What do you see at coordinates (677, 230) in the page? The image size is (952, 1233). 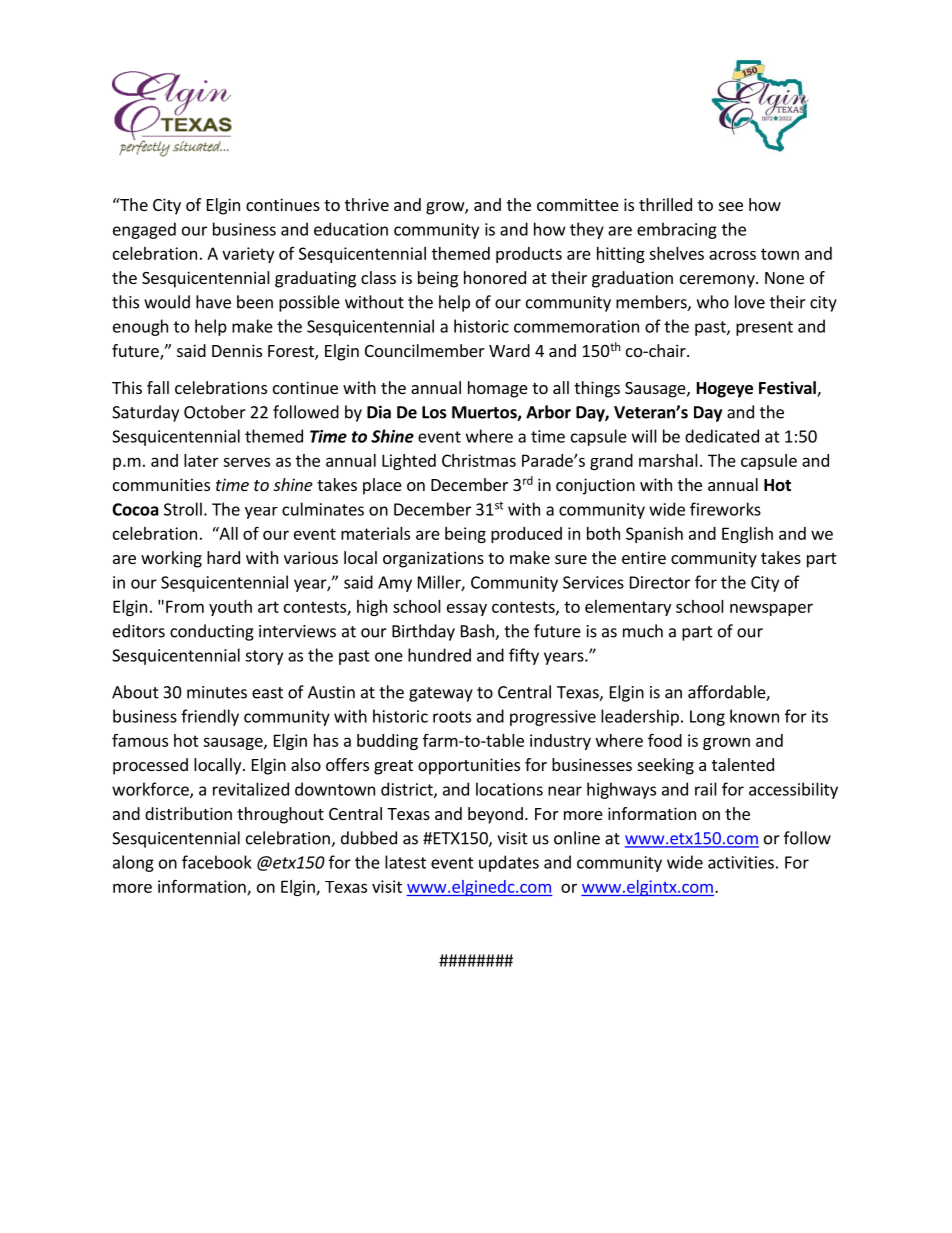 I see `embracing` at bounding box center [677, 230].
